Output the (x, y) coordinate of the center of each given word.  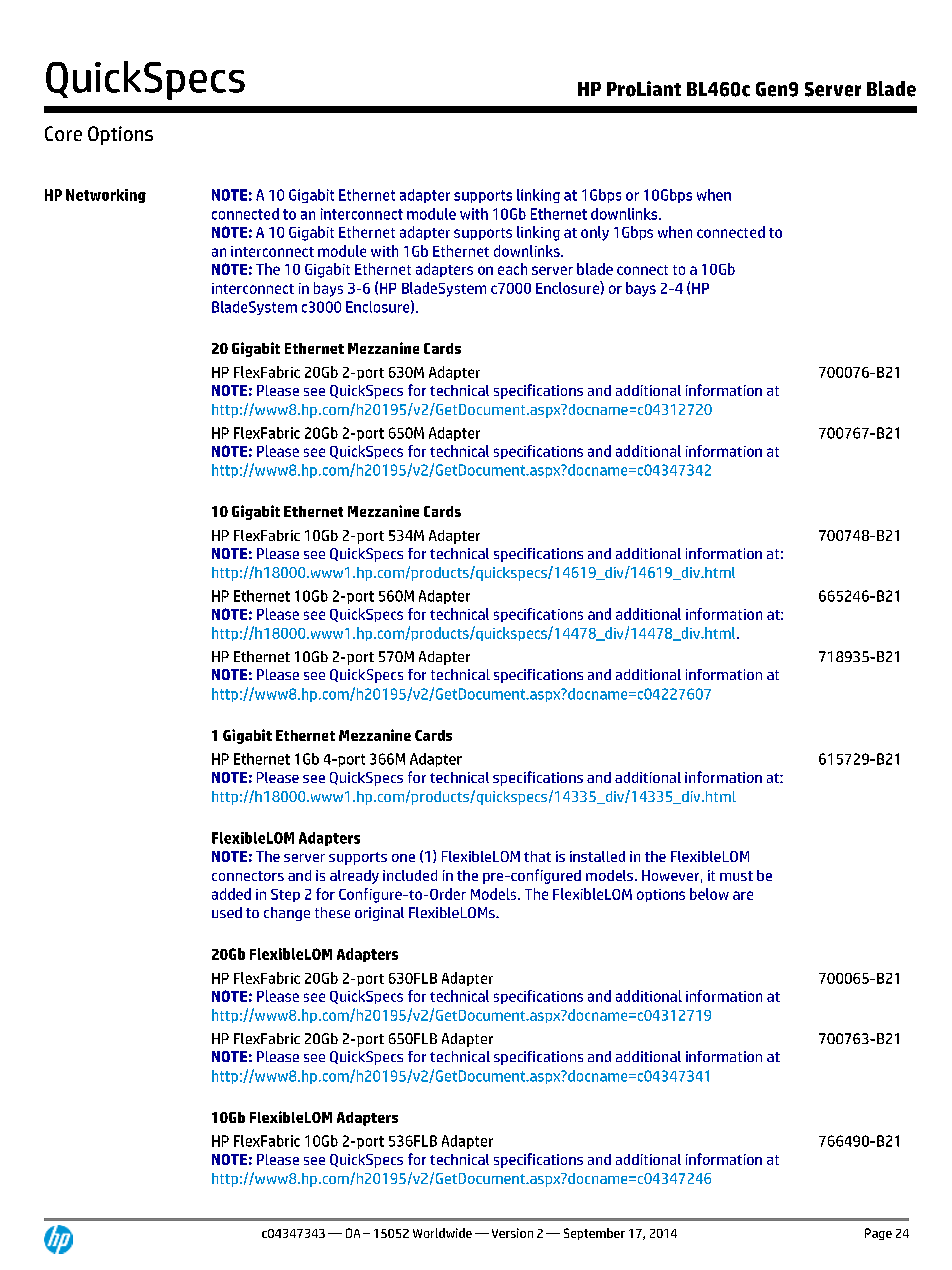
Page (878, 1234)
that (537, 856)
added (231, 894)
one (403, 858)
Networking (106, 196)
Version (512, 1233)
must (736, 876)
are (743, 895)
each (512, 269)
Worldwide (442, 1233)
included (410, 875)
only (595, 233)
